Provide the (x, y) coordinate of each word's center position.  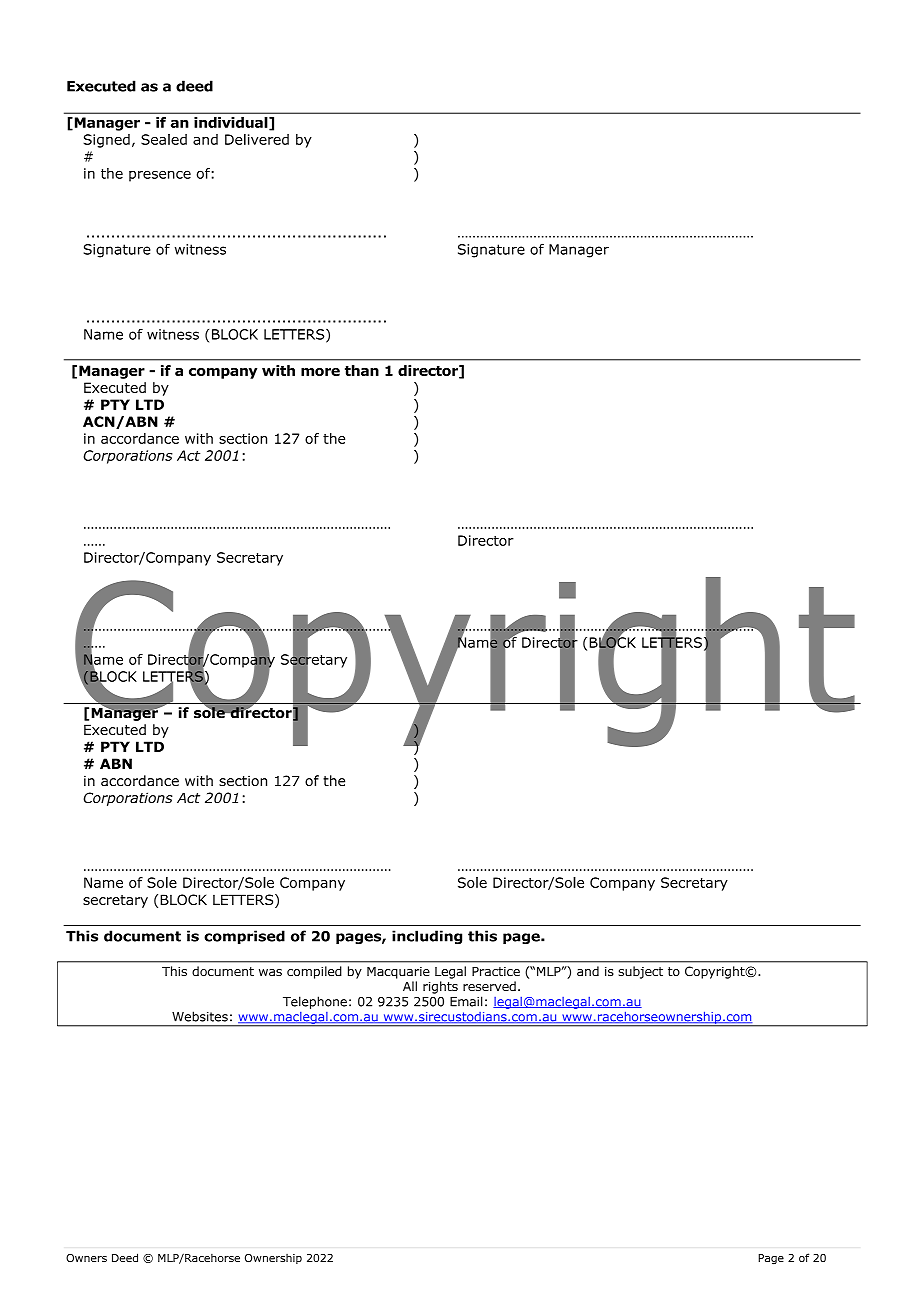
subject (641, 972)
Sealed (164, 139)
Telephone (315, 1002)
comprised (244, 937)
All (410, 986)
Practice (496, 971)
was (270, 972)
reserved (489, 986)
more (320, 372)
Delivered (257, 139)
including (427, 937)
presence (160, 176)
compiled (314, 972)
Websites (200, 1016)
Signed (106, 141)
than (362, 370)
